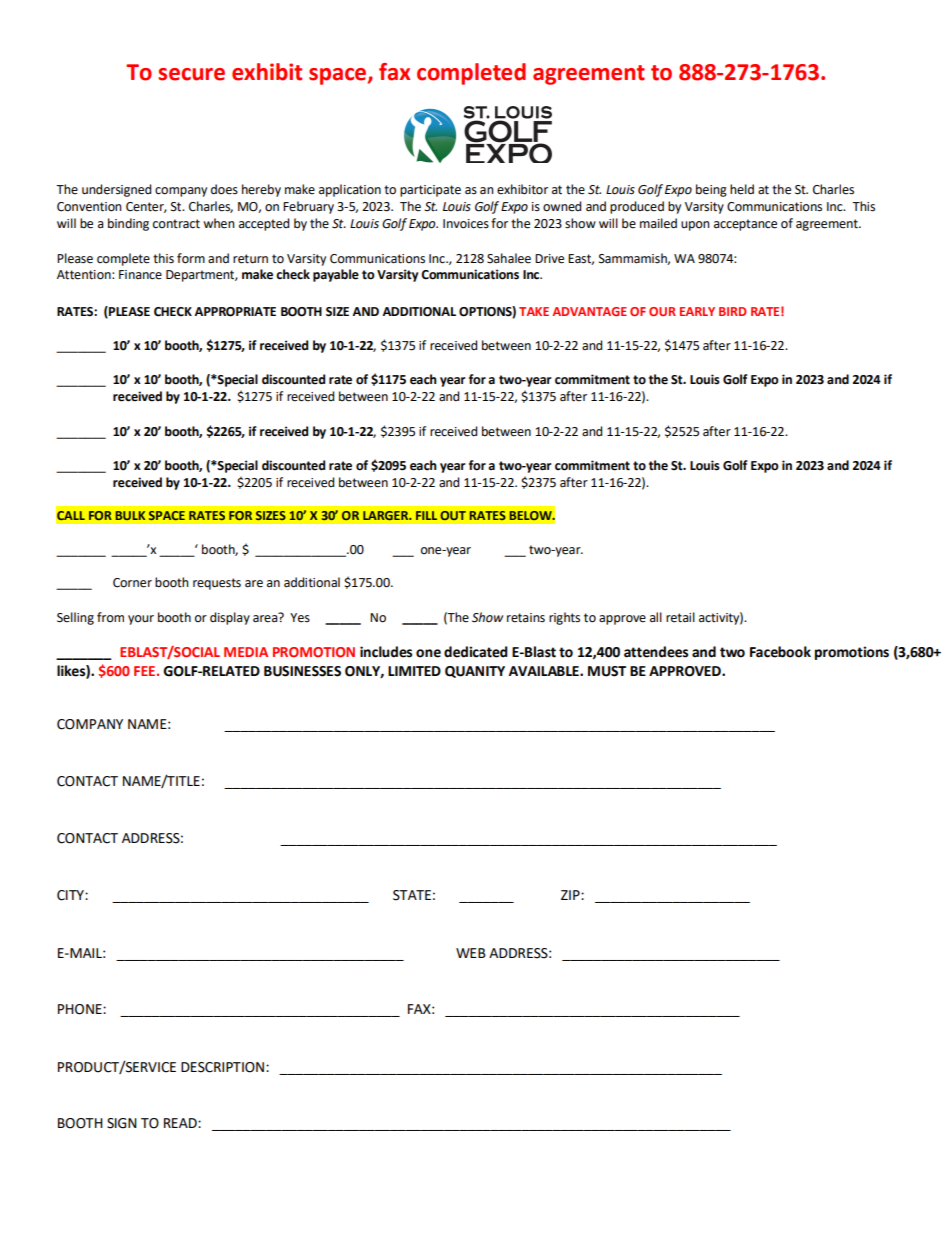 This screenshot has width=952, height=1233. What do you see at coordinates (430, 191) in the screenshot?
I see `participate` at bounding box center [430, 191].
